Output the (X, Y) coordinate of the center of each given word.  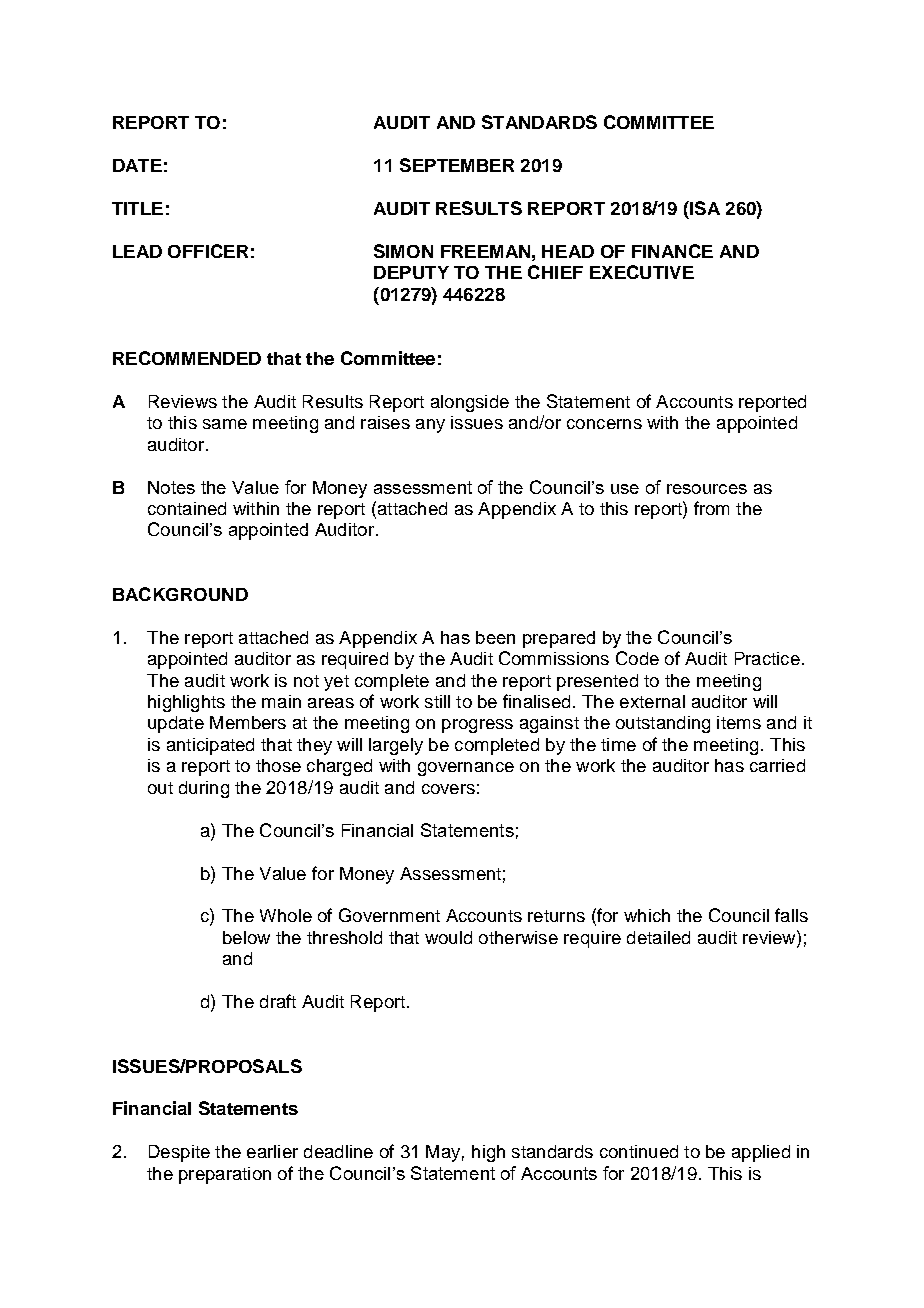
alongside (470, 403)
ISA (704, 208)
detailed (658, 937)
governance (466, 769)
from (711, 508)
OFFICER (208, 251)
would (448, 937)
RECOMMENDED (187, 358)
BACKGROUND (180, 594)
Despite (179, 1153)
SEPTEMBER (457, 165)
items (739, 722)
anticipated (210, 746)
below (246, 937)
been (495, 637)
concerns (604, 424)
